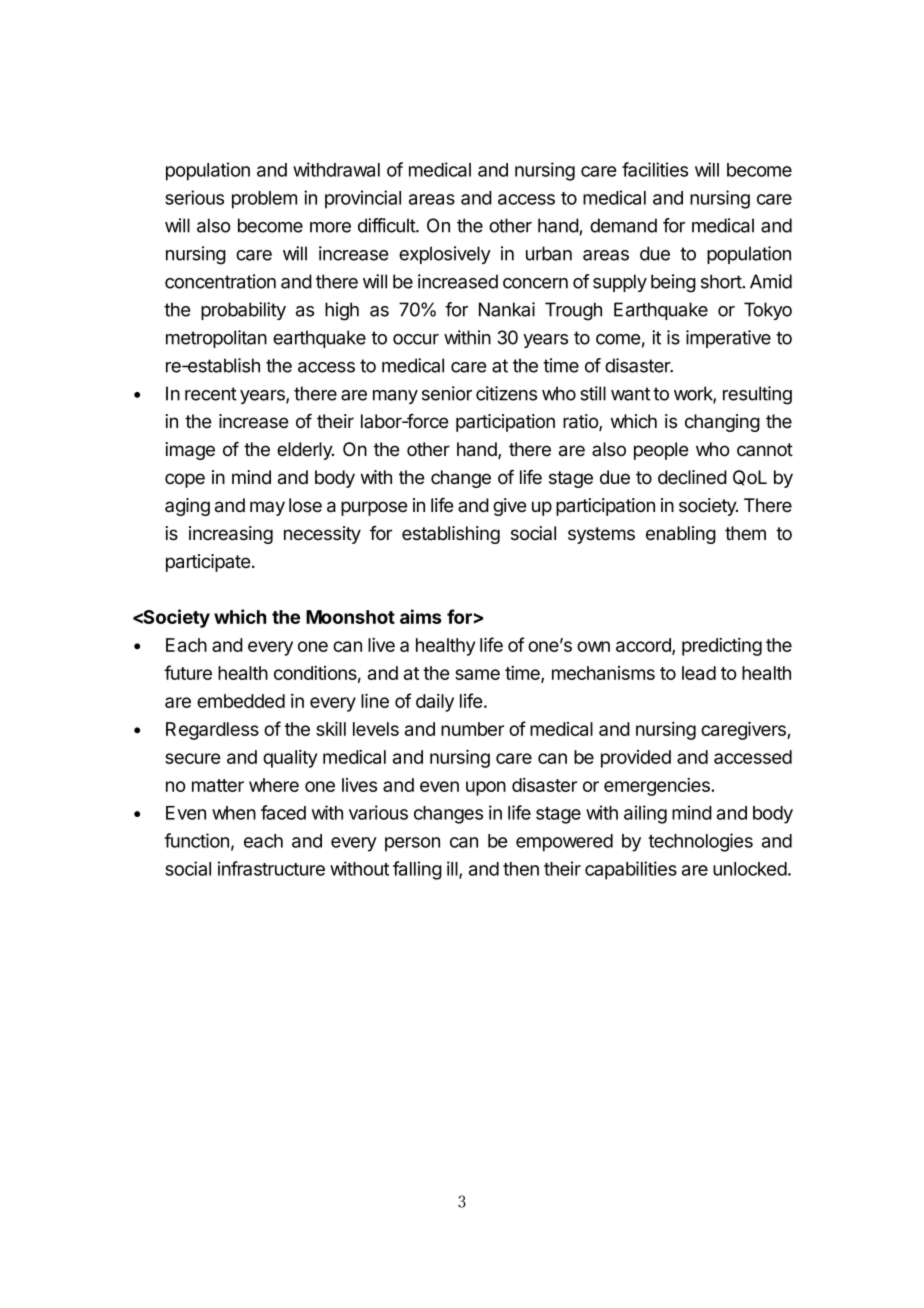 The image size is (924, 1308). What do you see at coordinates (271, 868) in the page?
I see `infrastructure` at bounding box center [271, 868].
